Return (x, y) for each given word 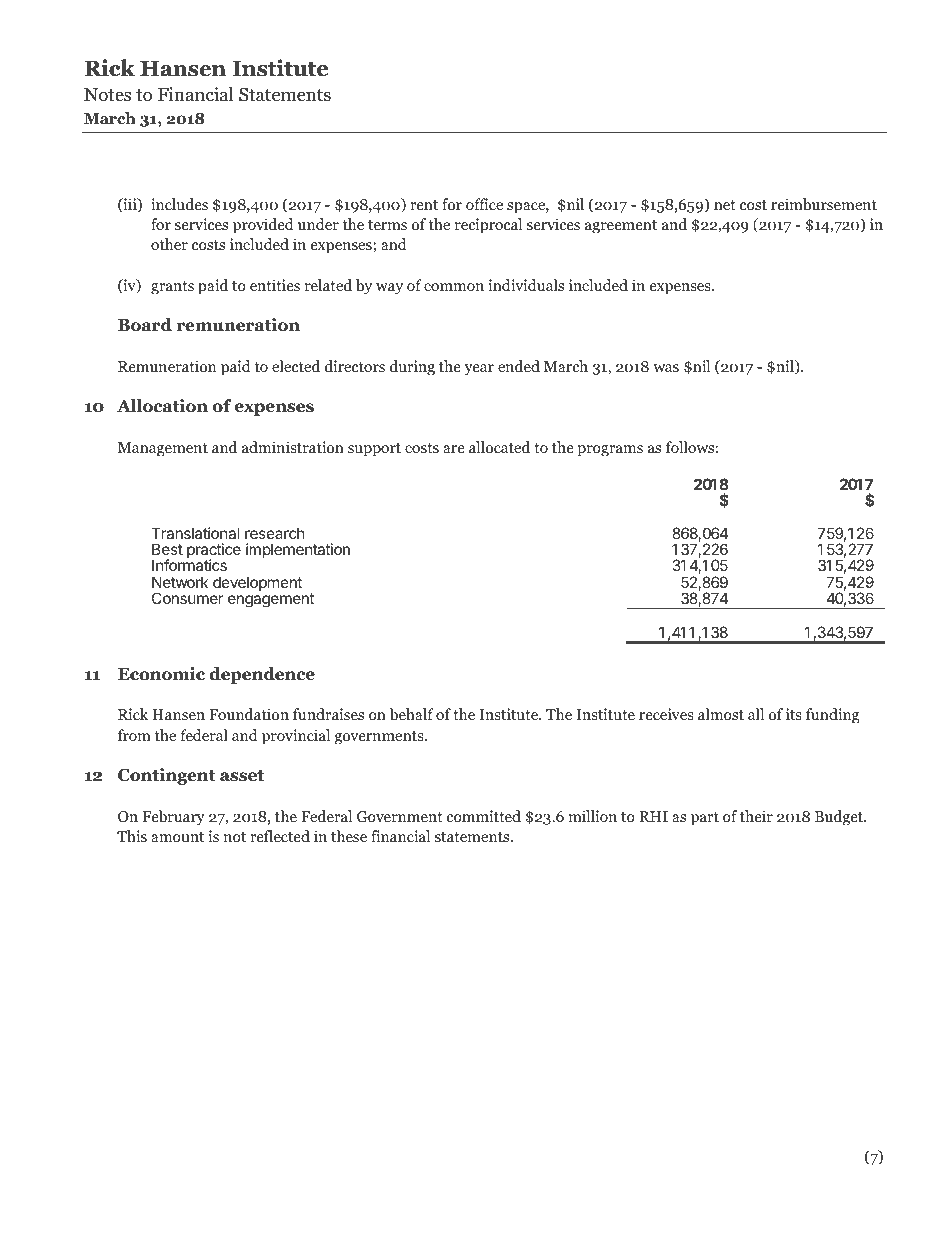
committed (484, 816)
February (173, 818)
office (484, 204)
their (756, 816)
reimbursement (824, 204)
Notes (107, 95)
